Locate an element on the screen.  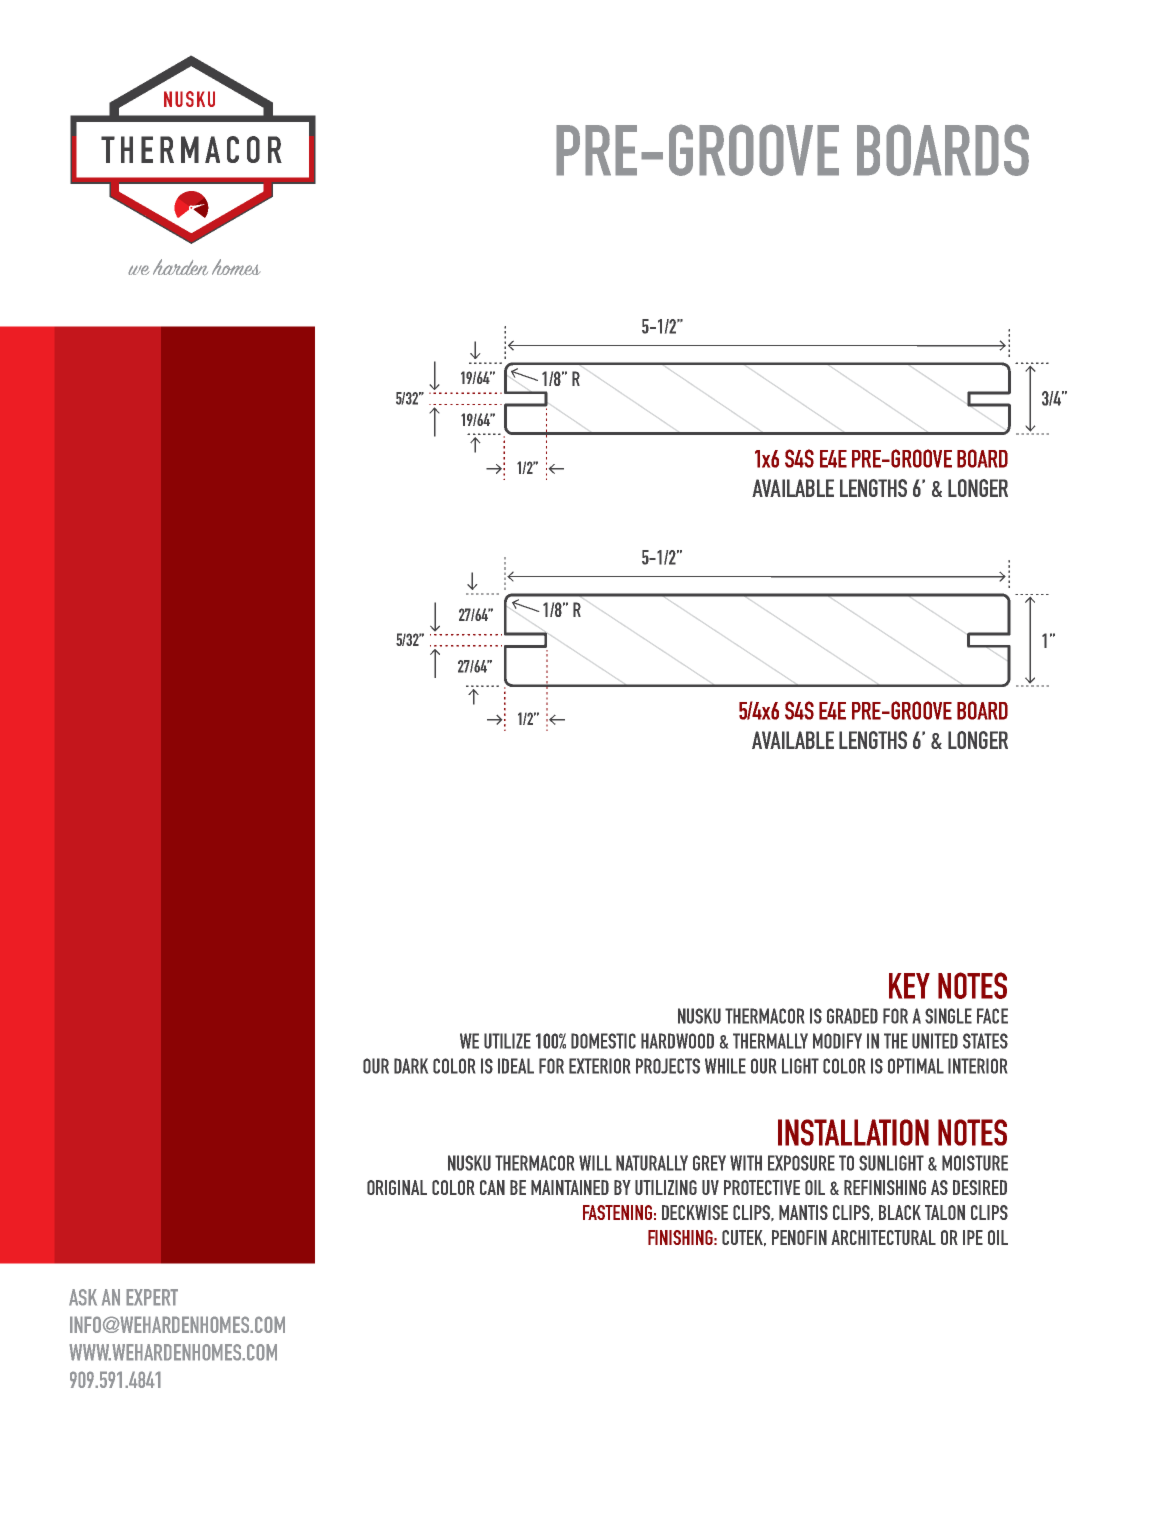
IDEAL is located at coordinates (516, 1066).
